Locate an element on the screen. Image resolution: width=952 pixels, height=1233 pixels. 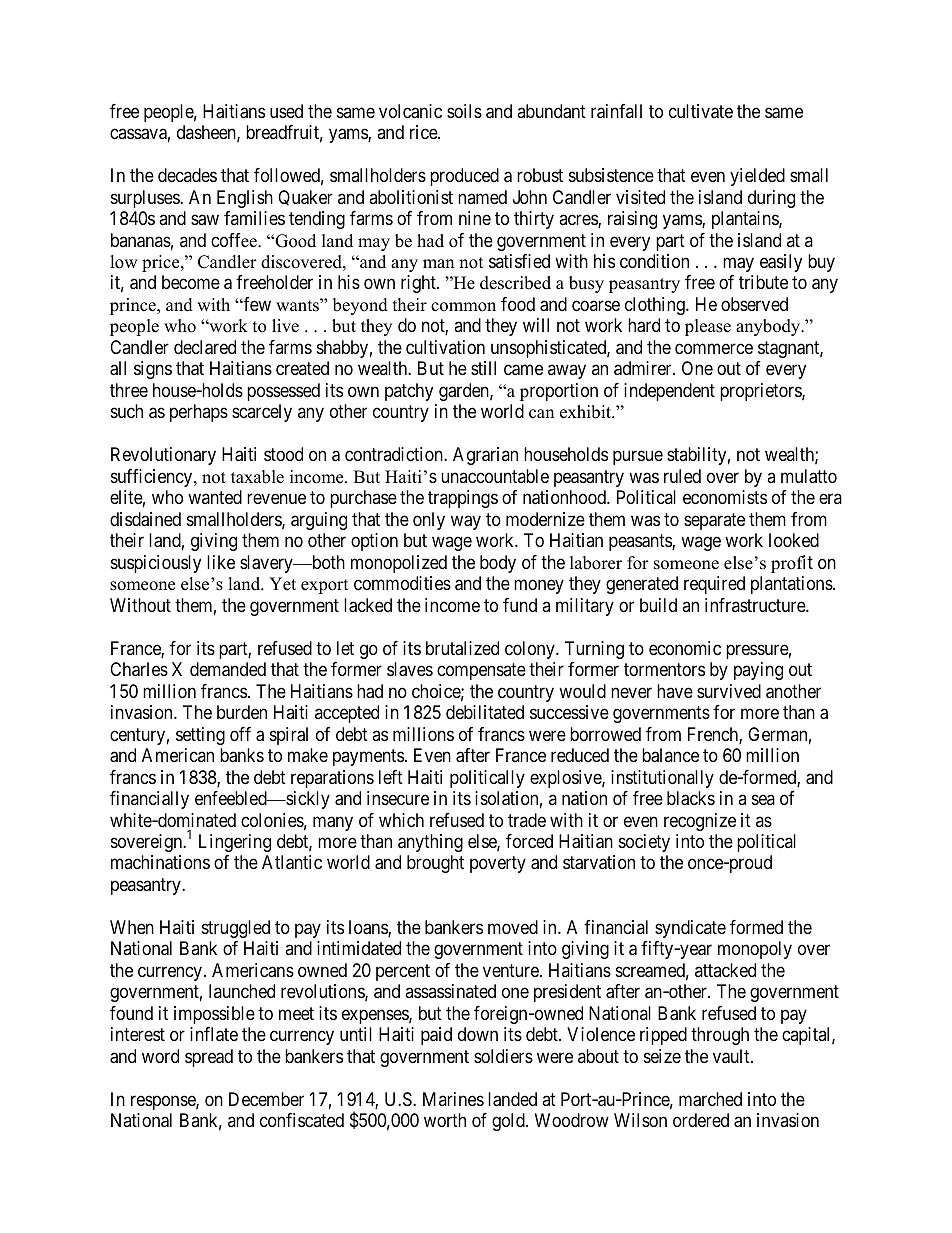
brutalized is located at coordinates (462, 648).
